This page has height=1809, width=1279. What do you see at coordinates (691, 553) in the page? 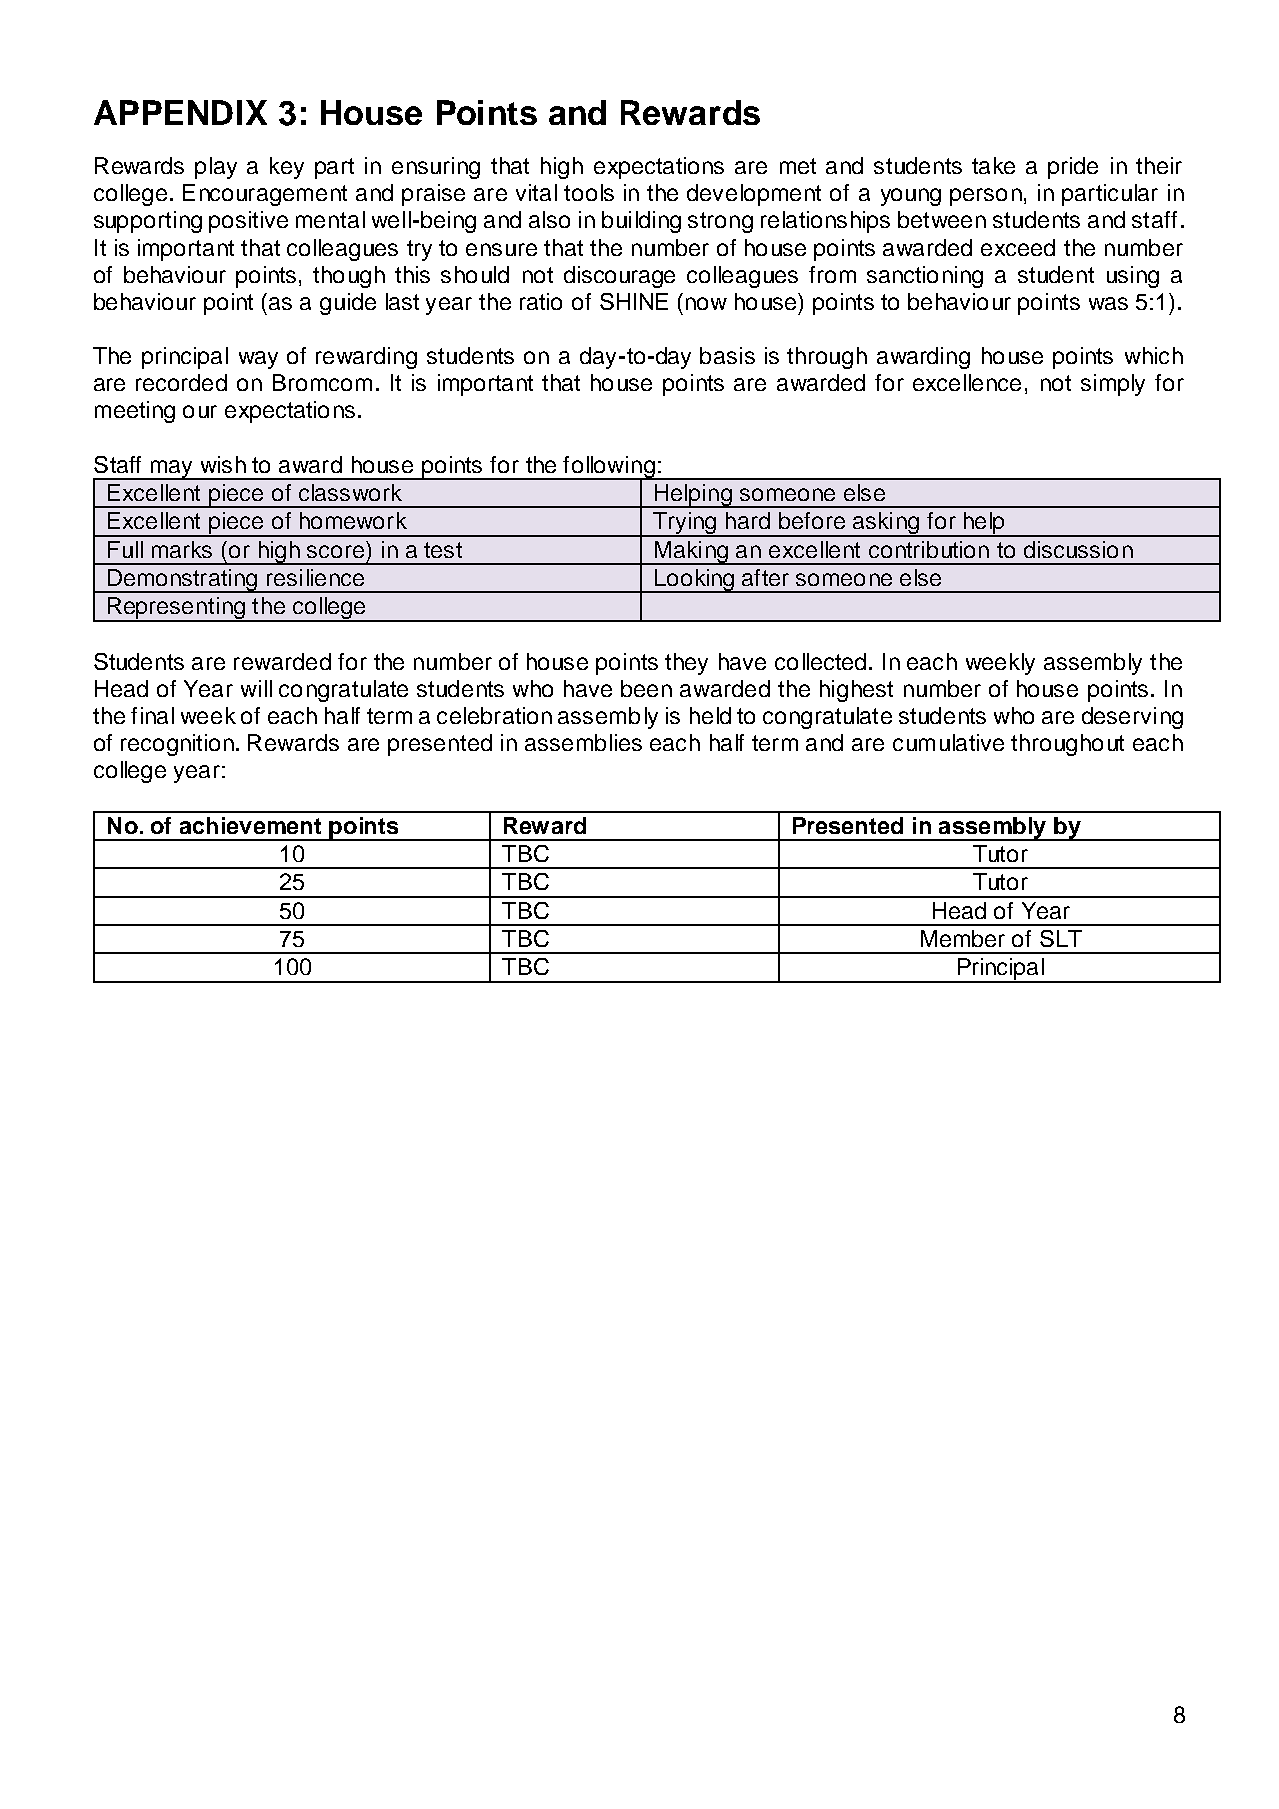
I see `Making` at bounding box center [691, 553].
